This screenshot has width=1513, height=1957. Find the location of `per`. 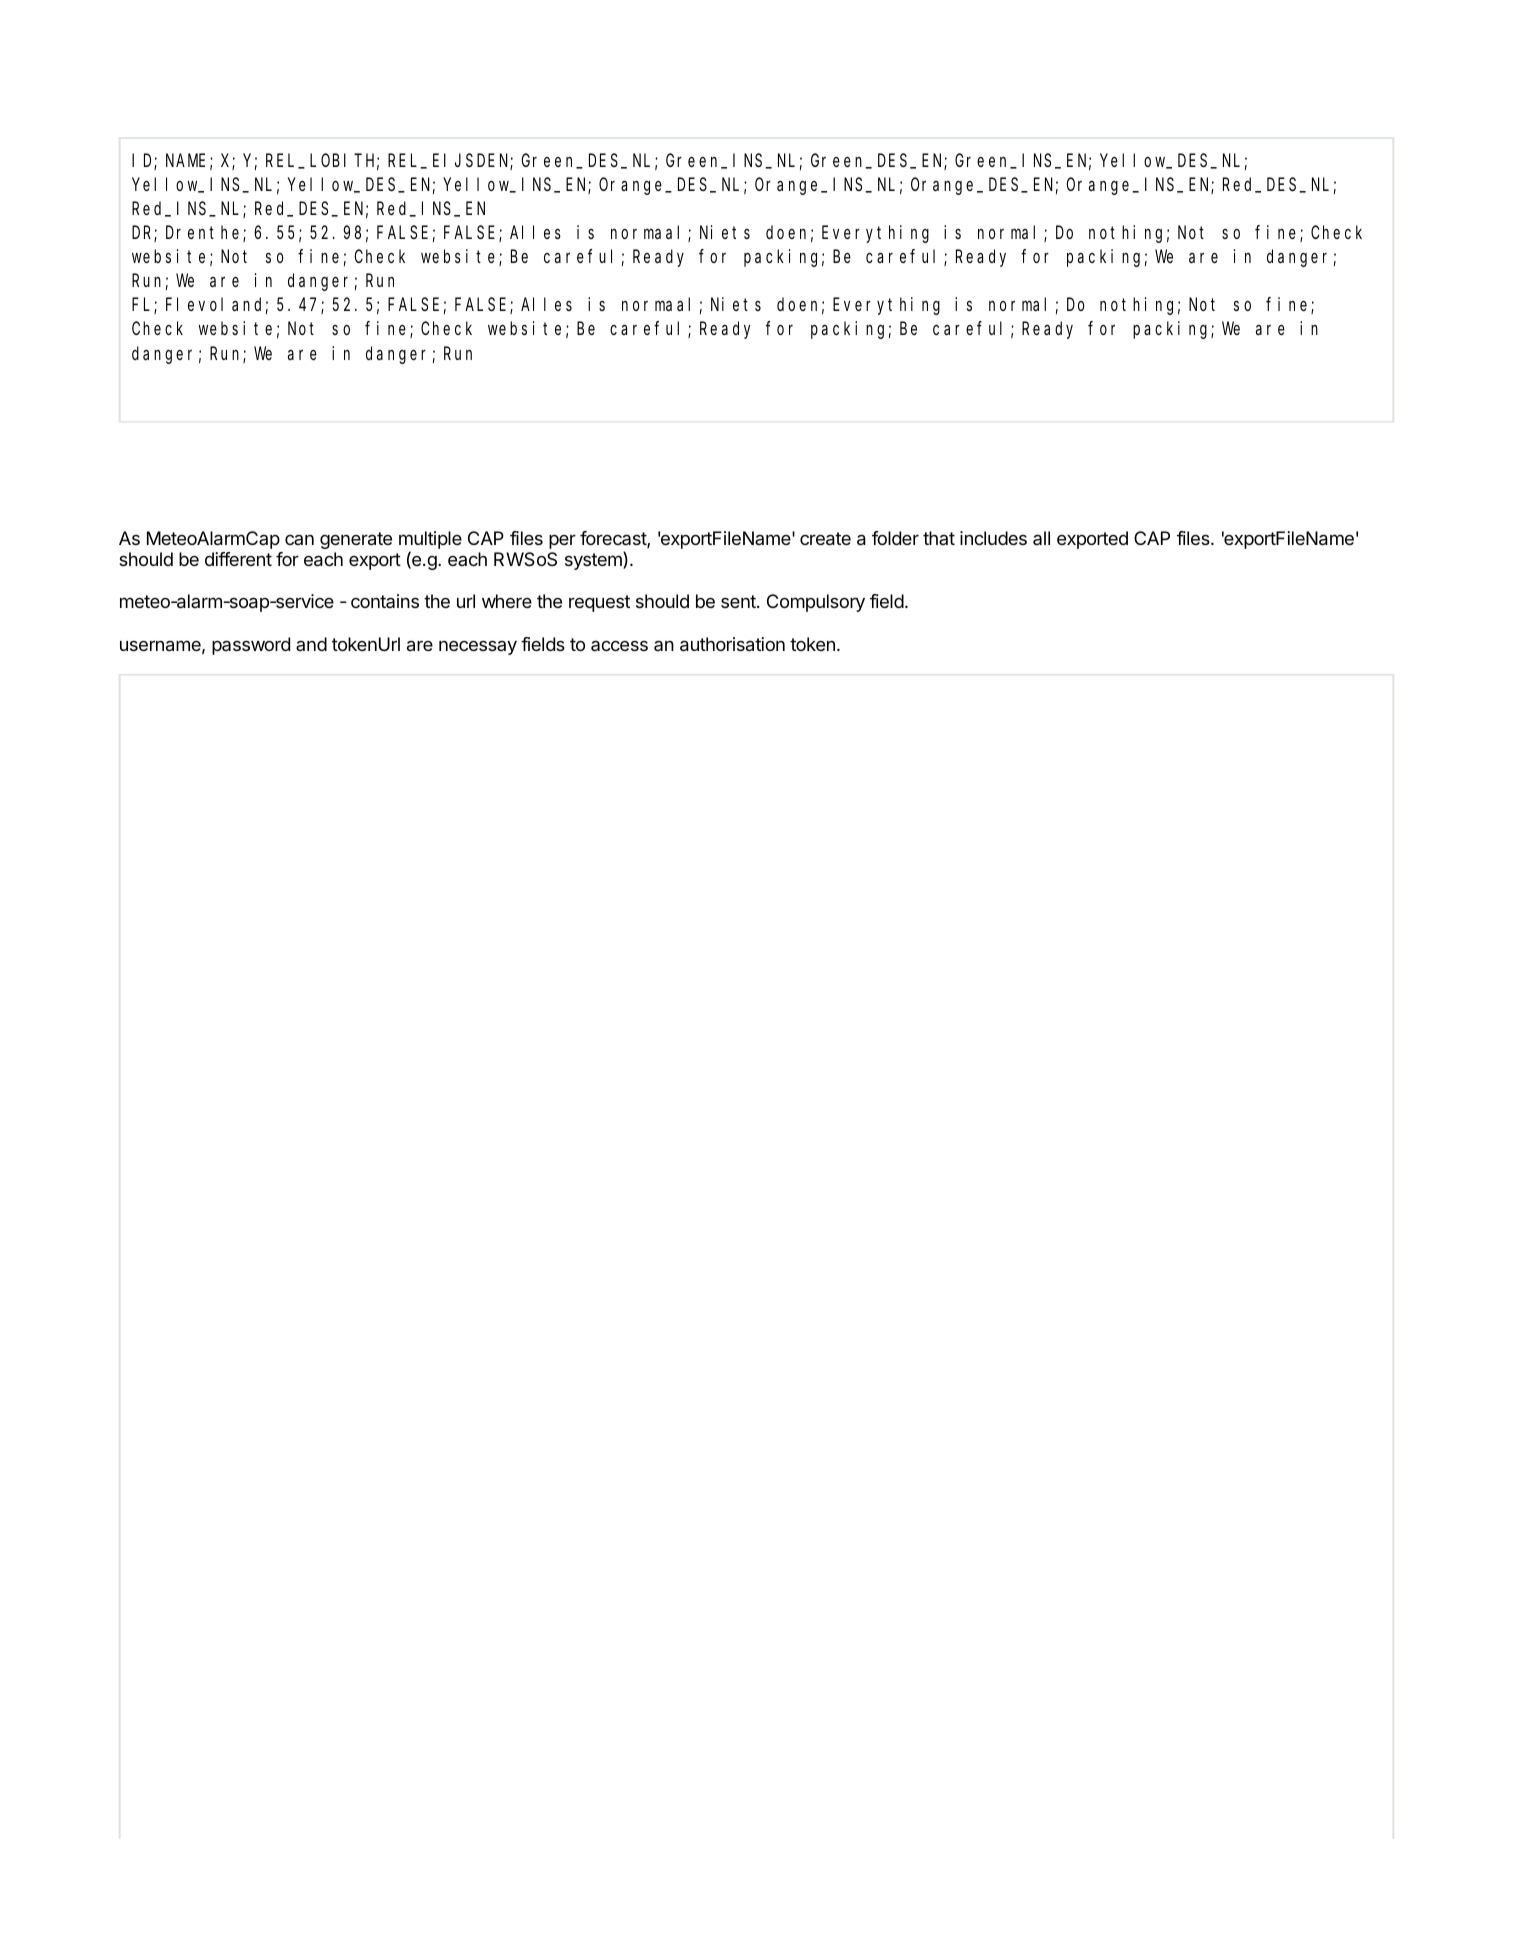

per is located at coordinates (562, 541).
